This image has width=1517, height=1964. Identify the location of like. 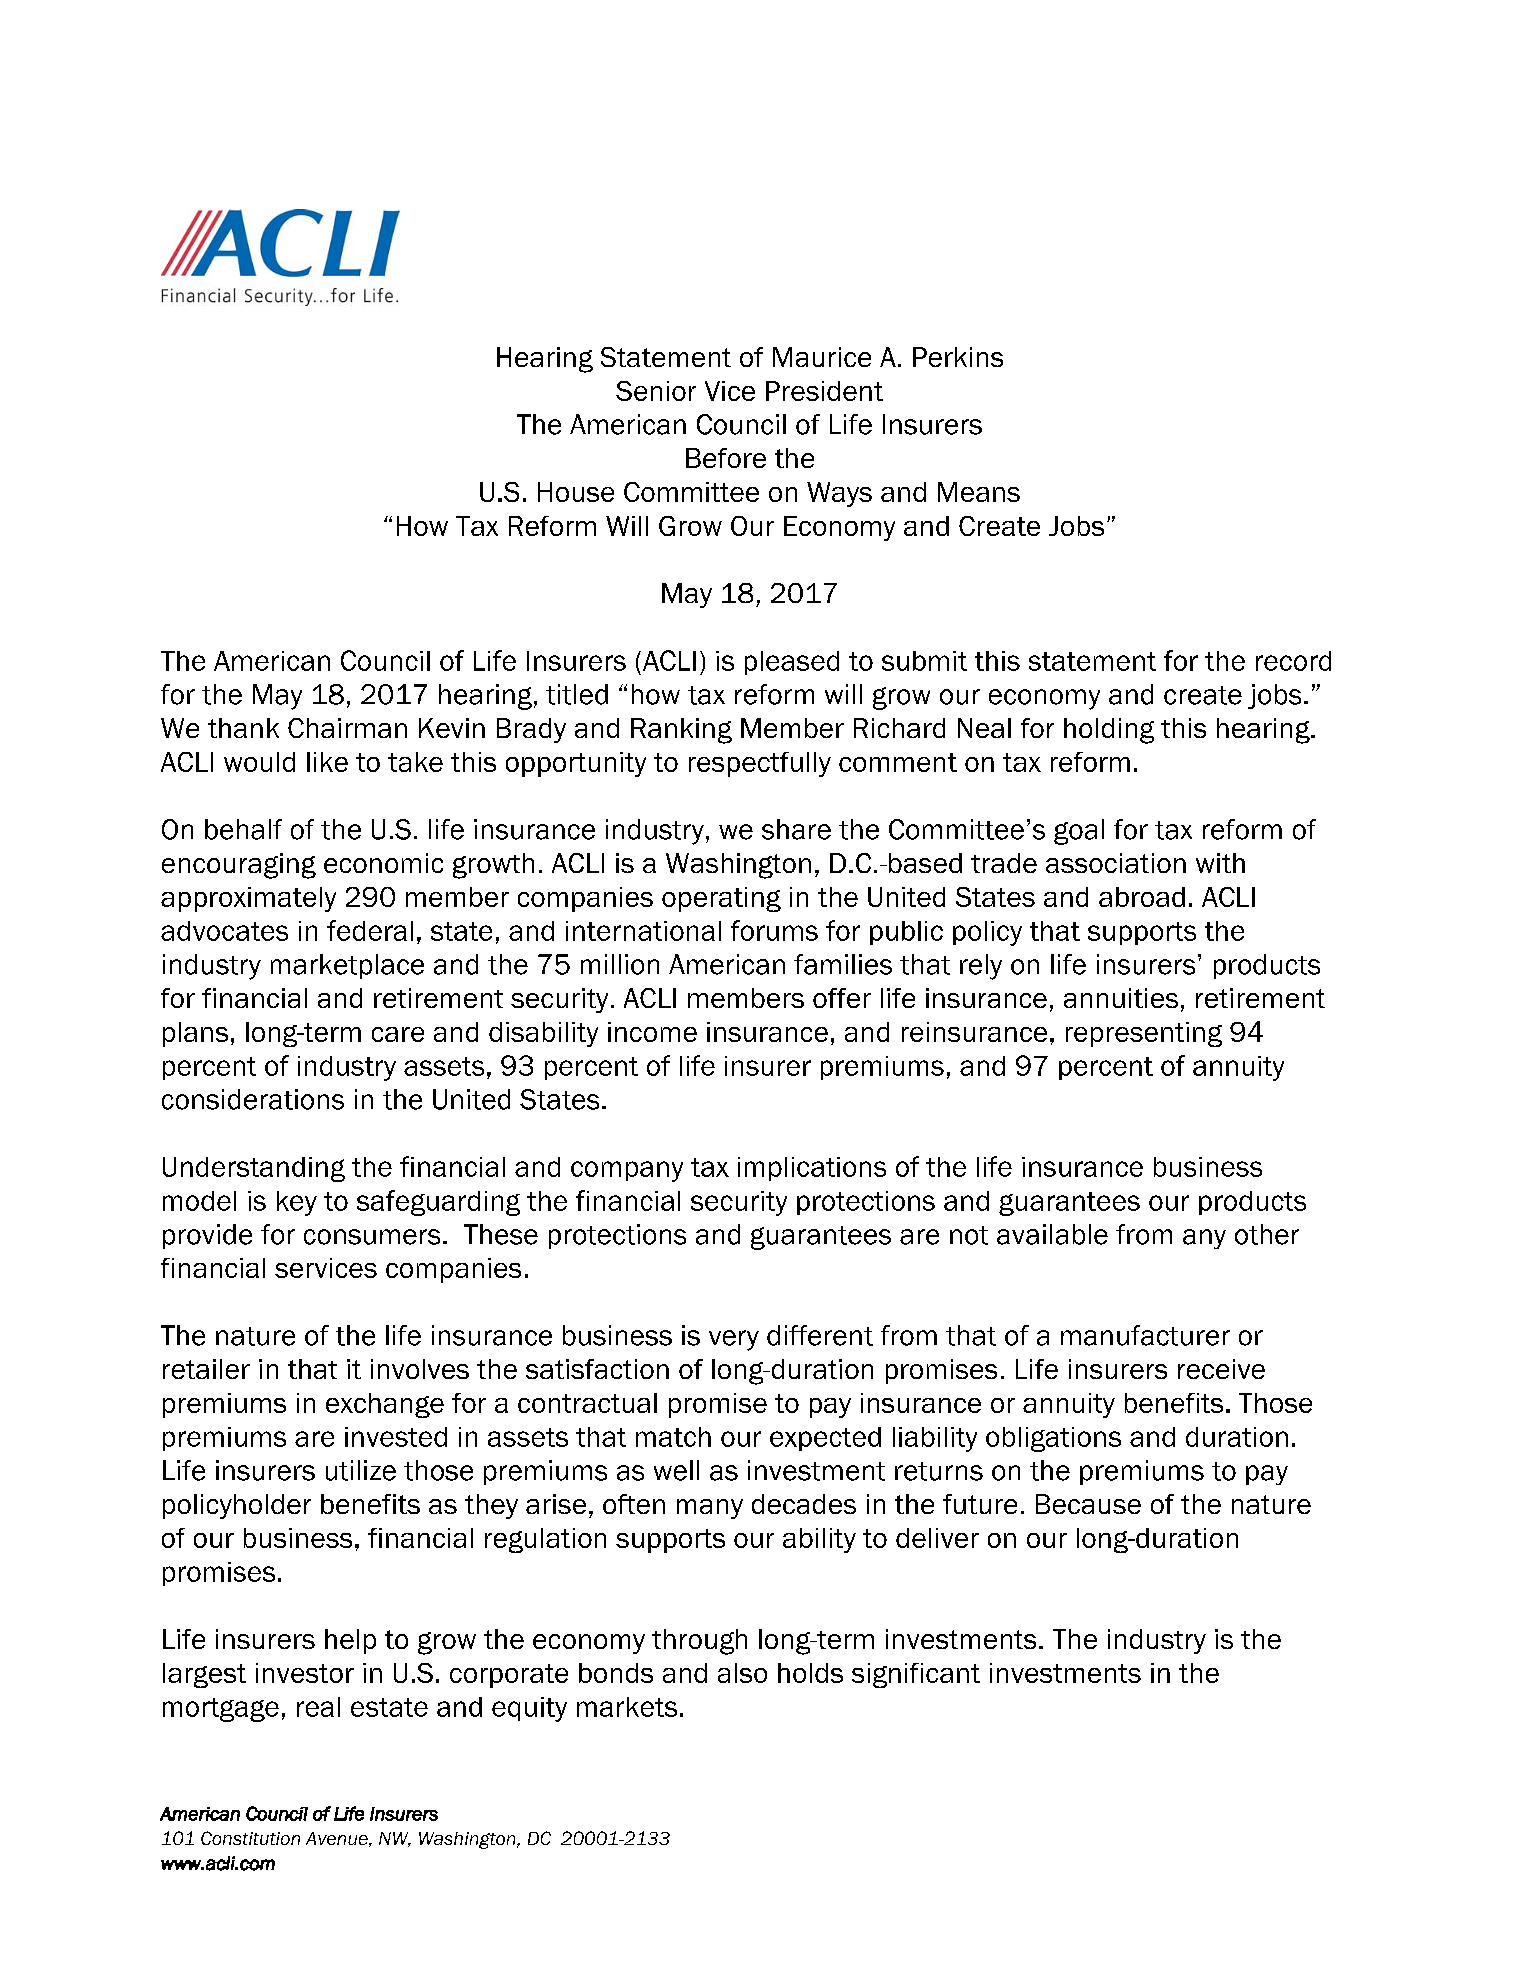
(327, 762).
